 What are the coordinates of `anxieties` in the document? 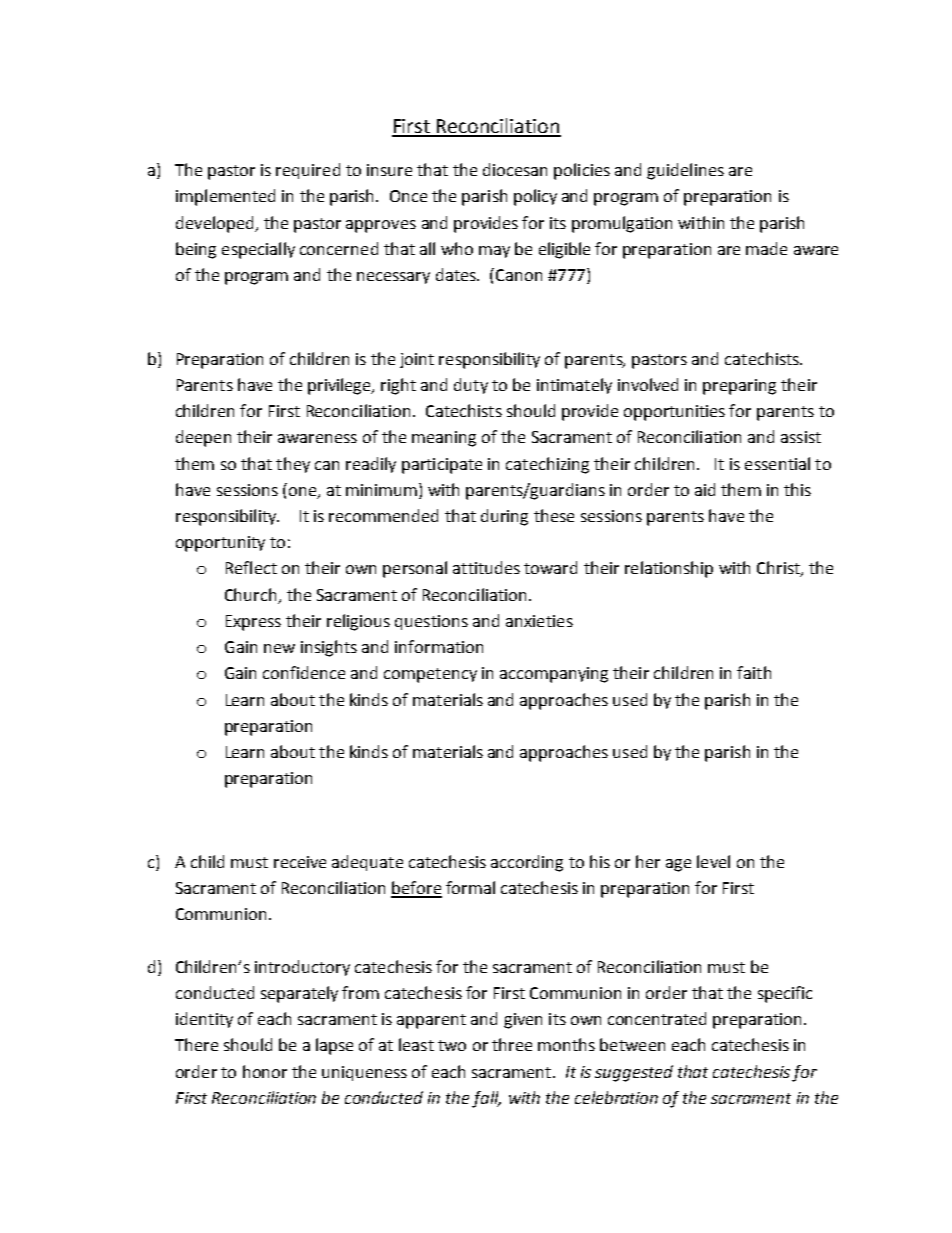 It's located at (539, 621).
